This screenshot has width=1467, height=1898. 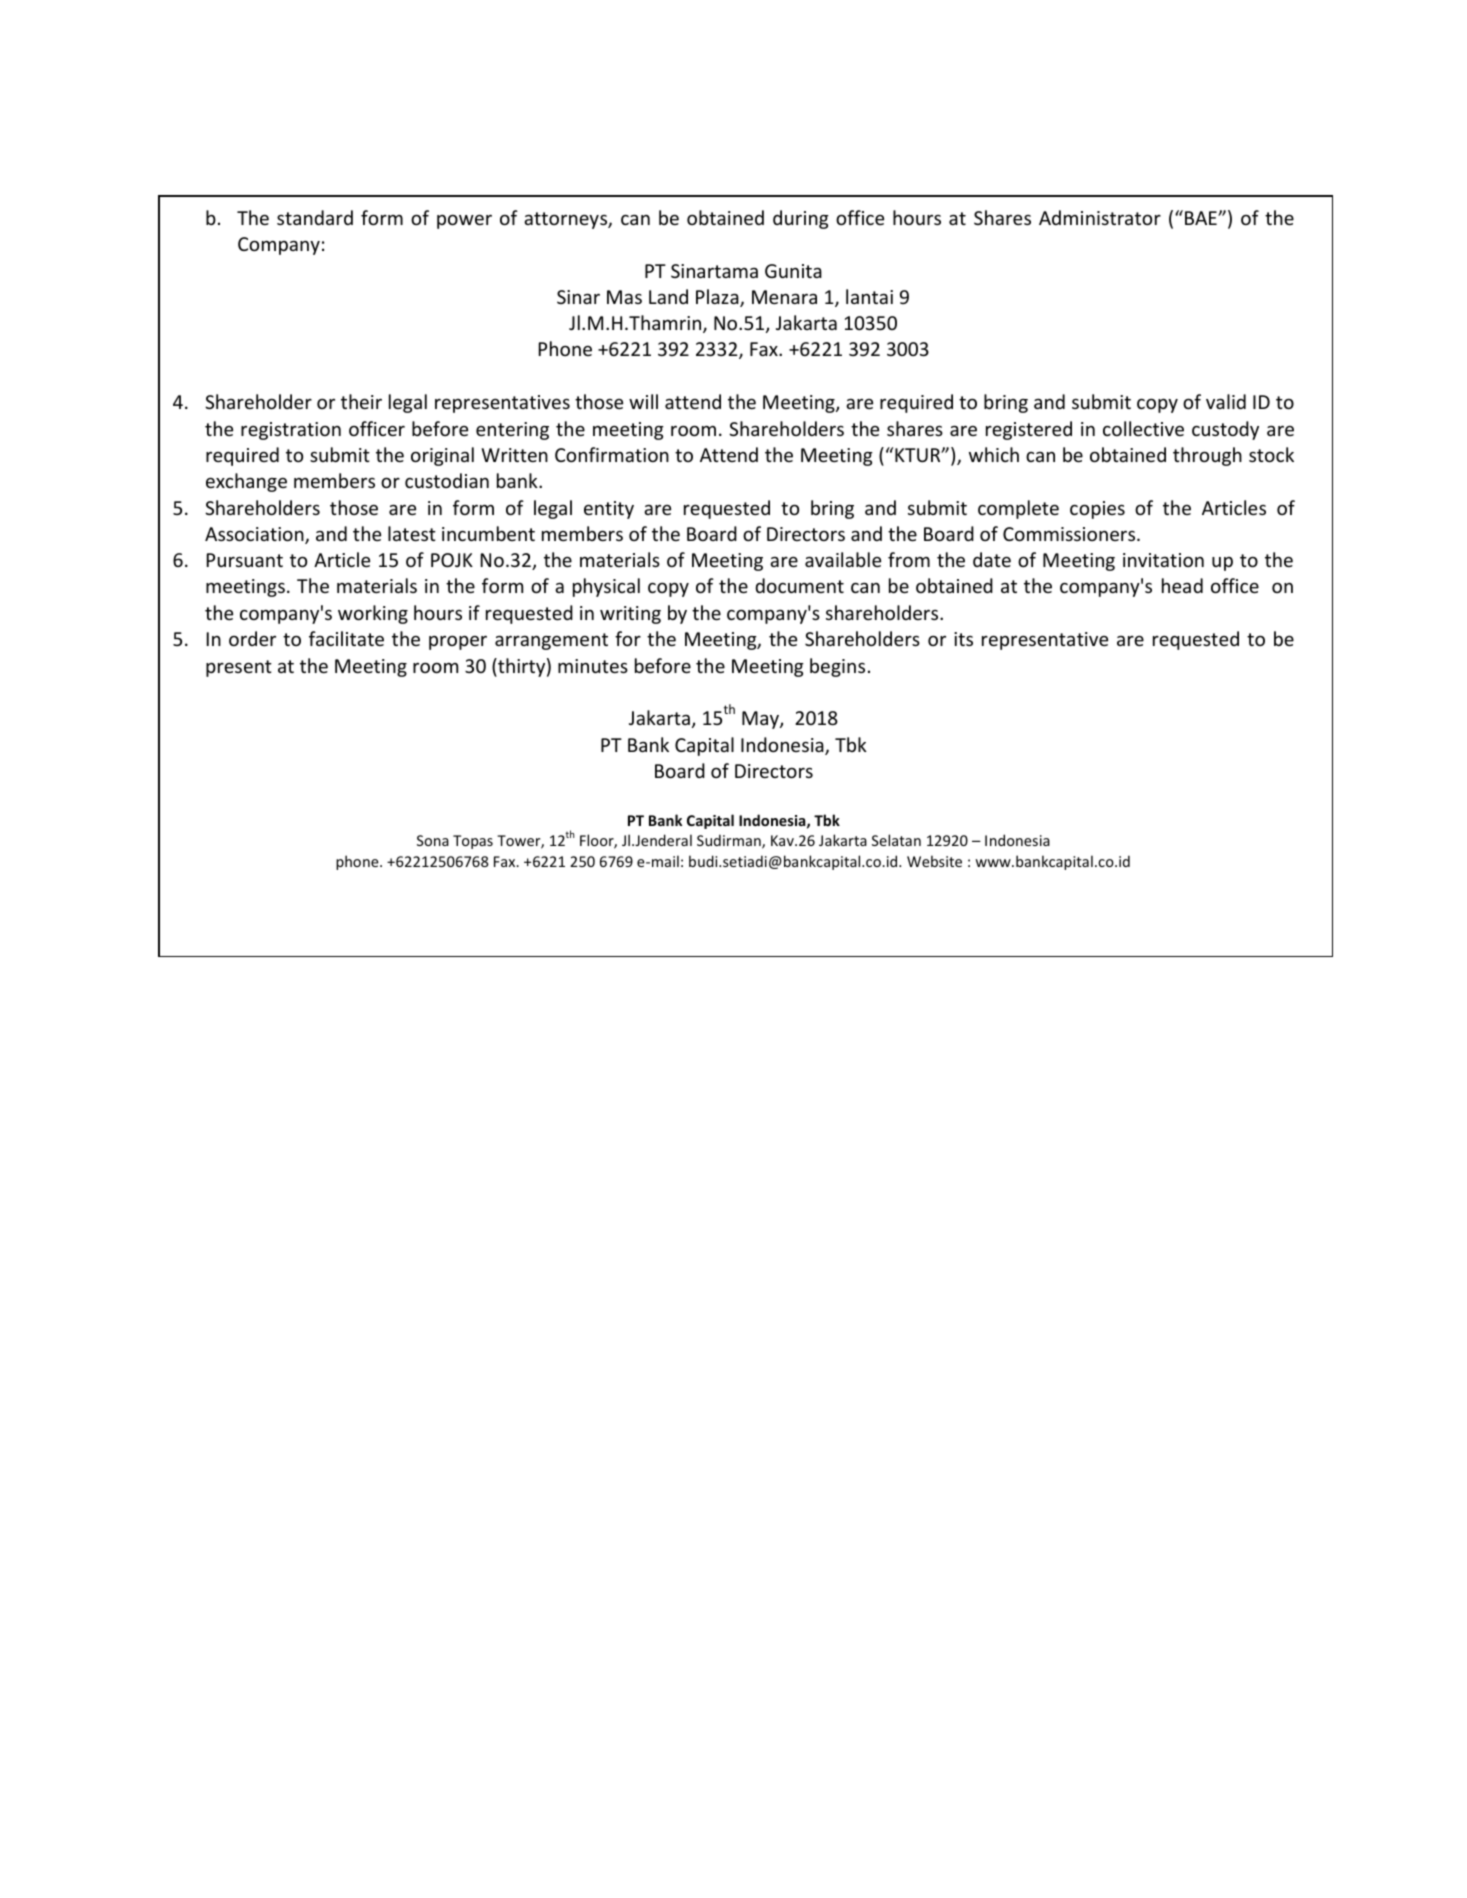 I want to click on facilitate, so click(x=346, y=638).
